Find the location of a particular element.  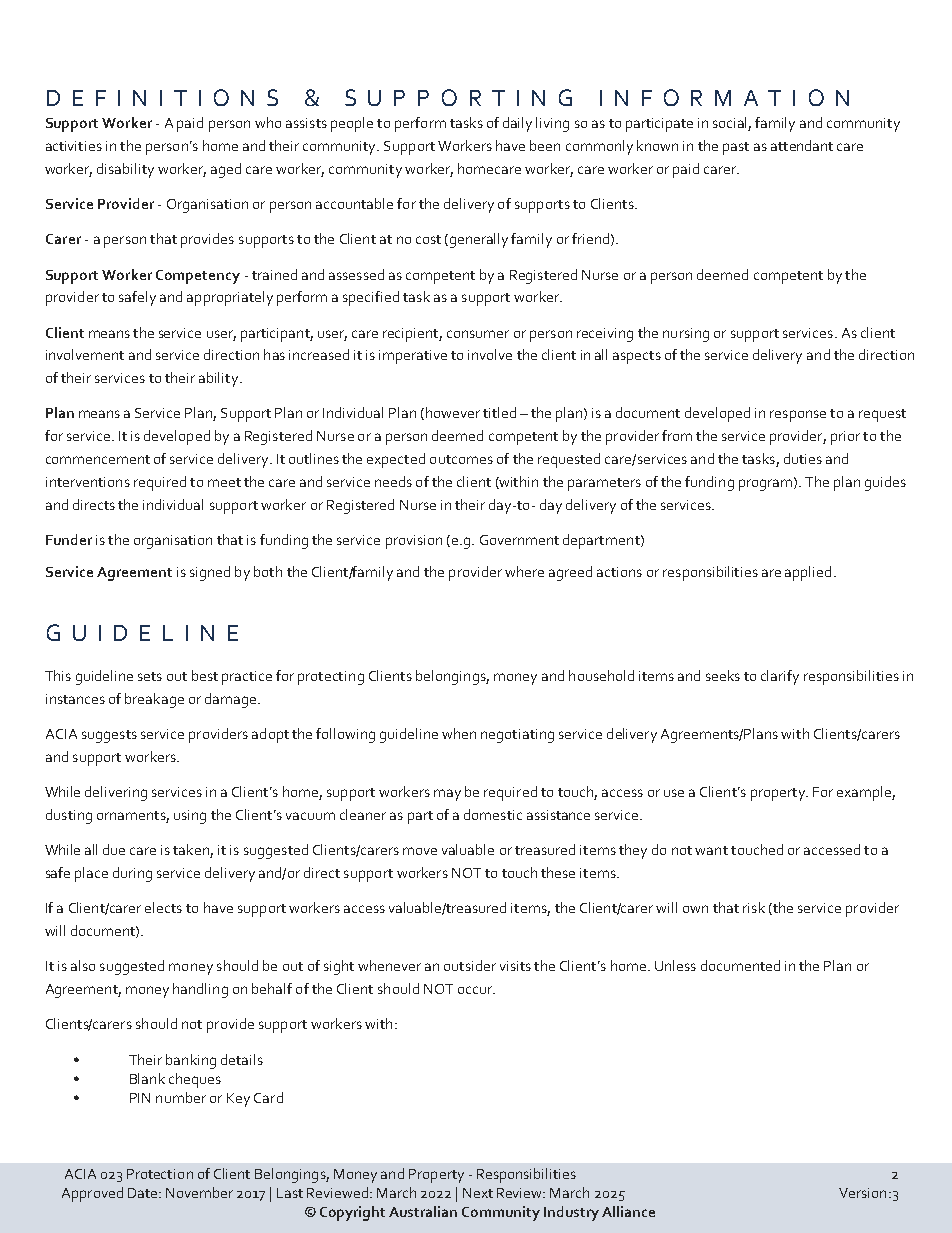

duties is located at coordinates (803, 458).
